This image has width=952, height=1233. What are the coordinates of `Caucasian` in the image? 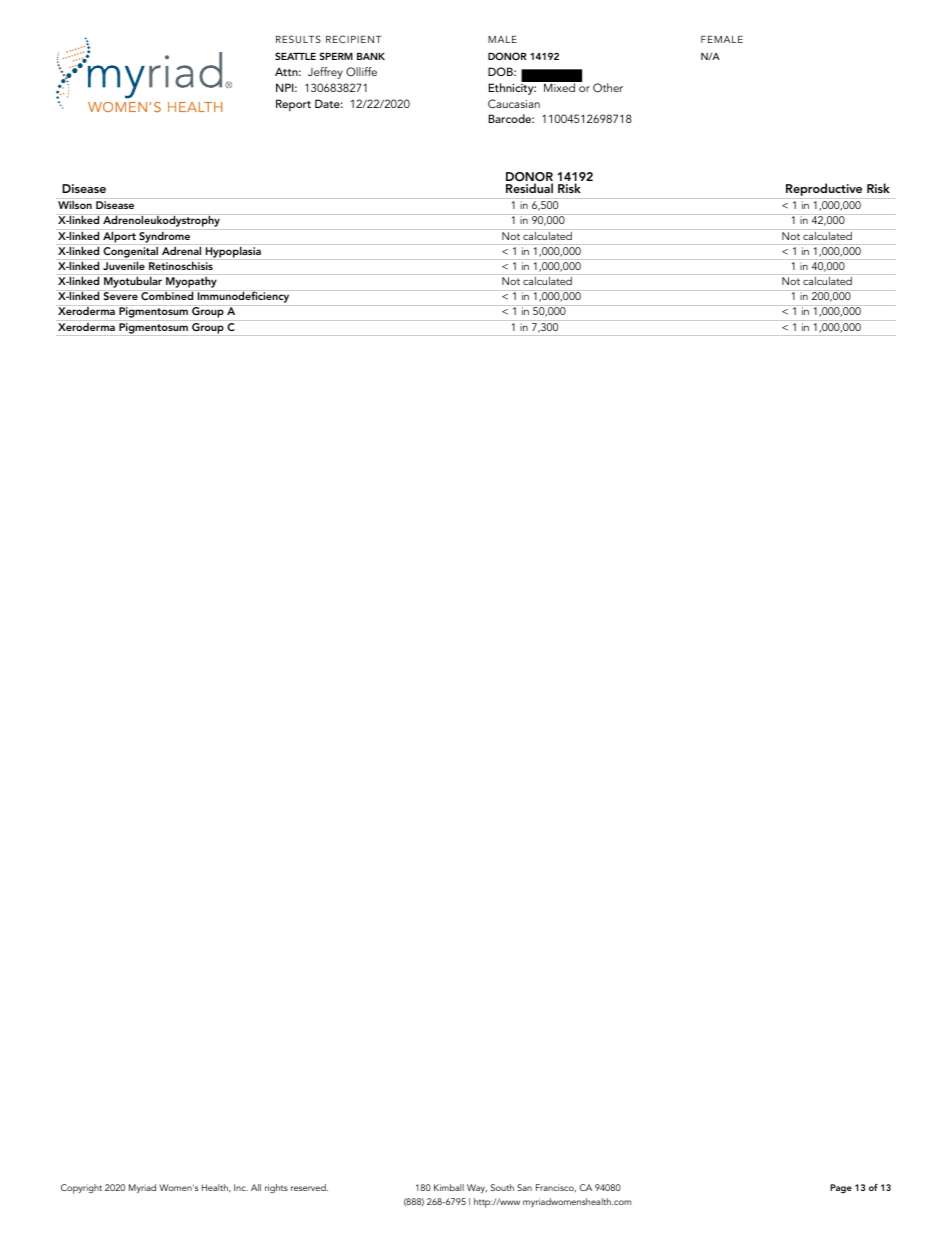 It's located at (514, 104).
